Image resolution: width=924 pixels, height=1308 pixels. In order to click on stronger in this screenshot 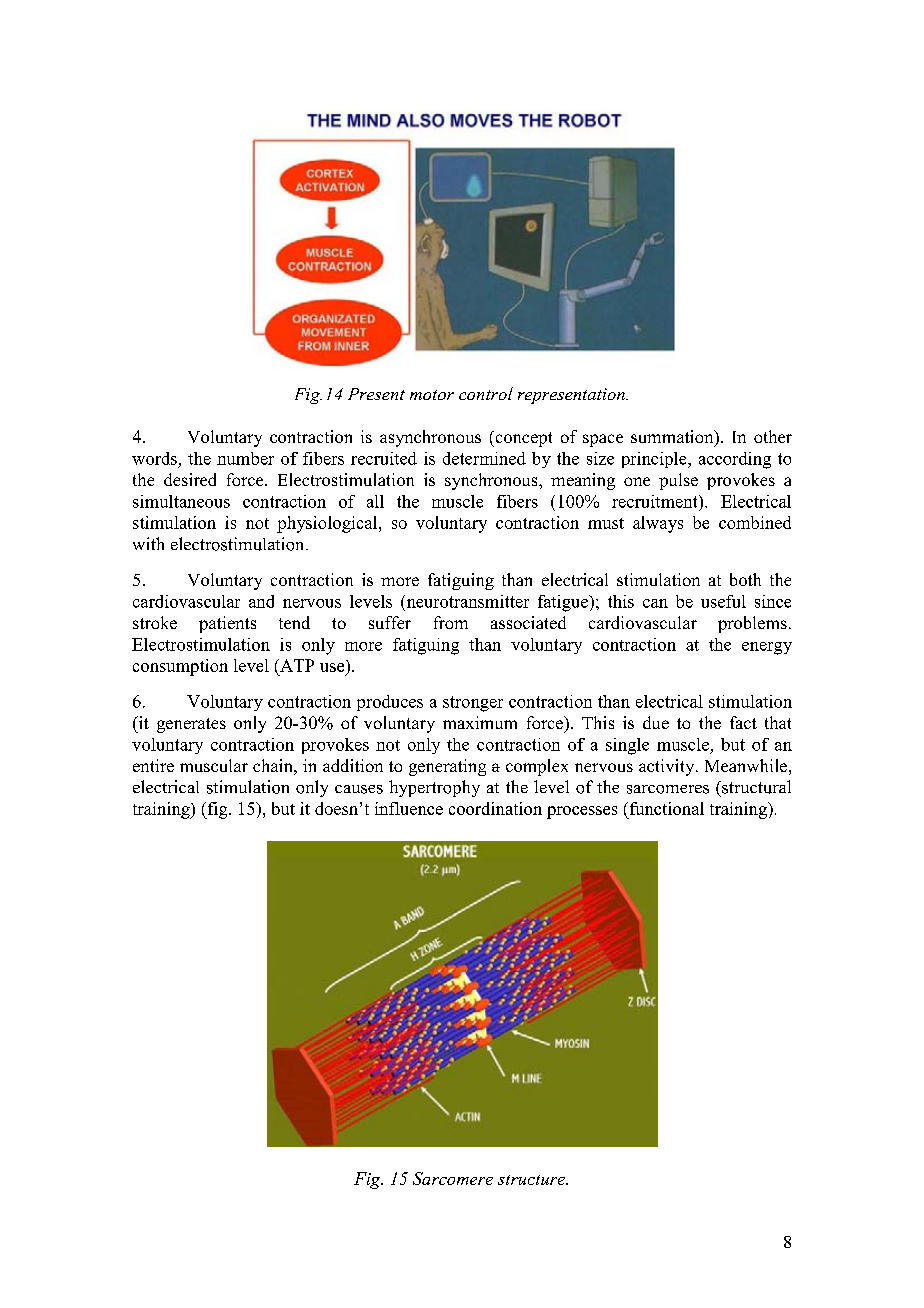, I will do `click(473, 704)`.
